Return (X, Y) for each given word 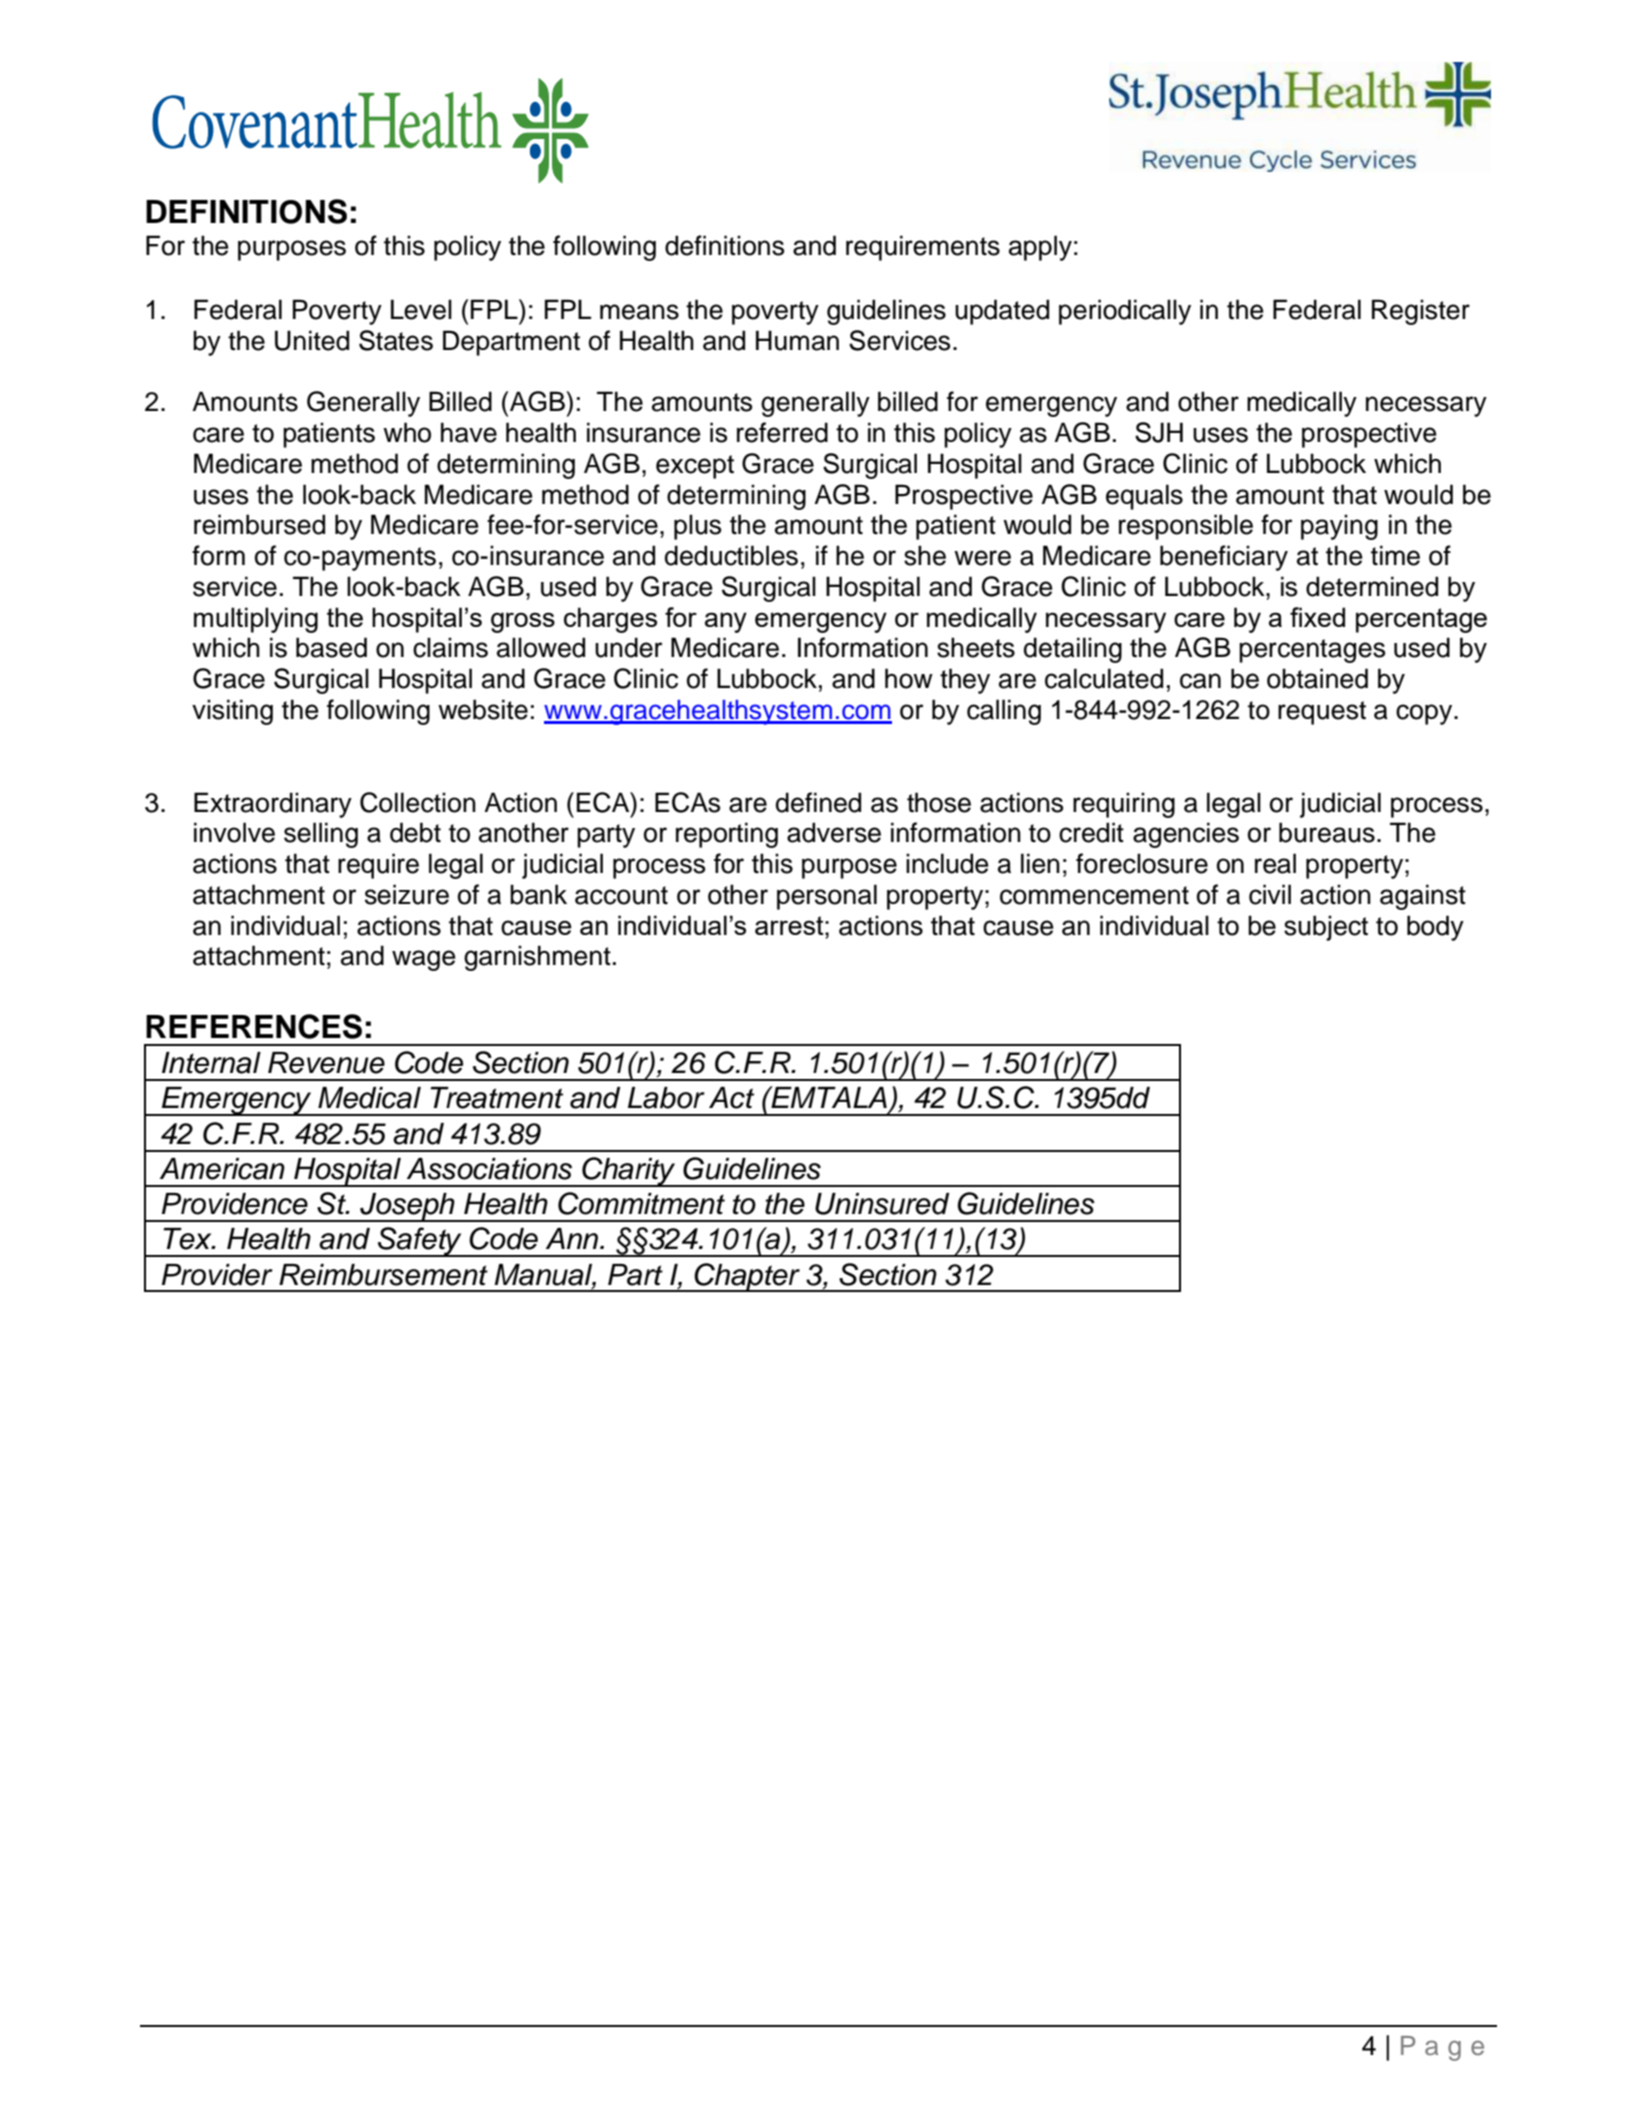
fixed (1317, 617)
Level (421, 309)
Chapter (748, 1277)
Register (1421, 312)
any (726, 622)
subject (1326, 928)
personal (827, 897)
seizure (407, 894)
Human (797, 340)
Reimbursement (383, 1275)
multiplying (256, 620)
